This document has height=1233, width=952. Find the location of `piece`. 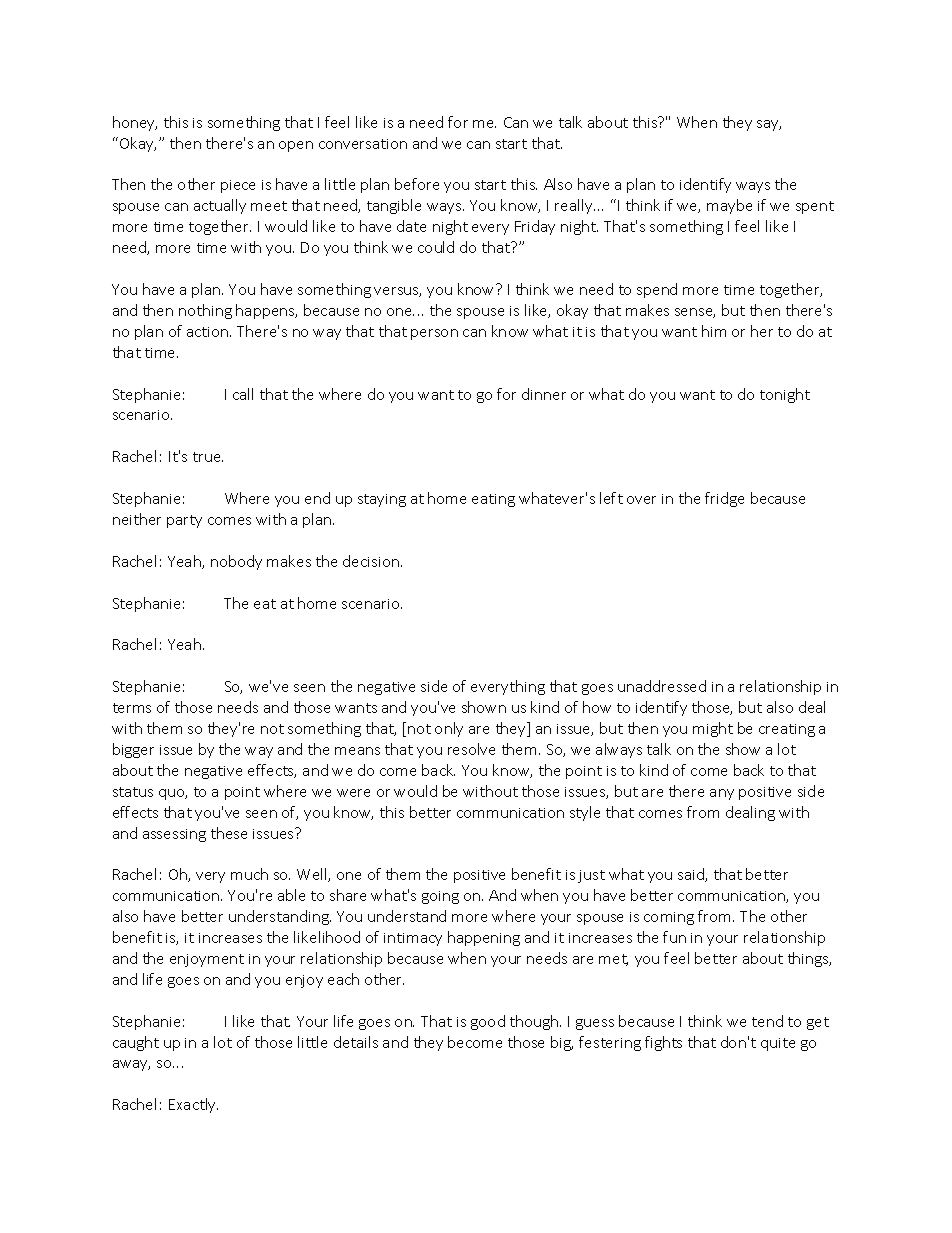

piece is located at coordinates (238, 186).
